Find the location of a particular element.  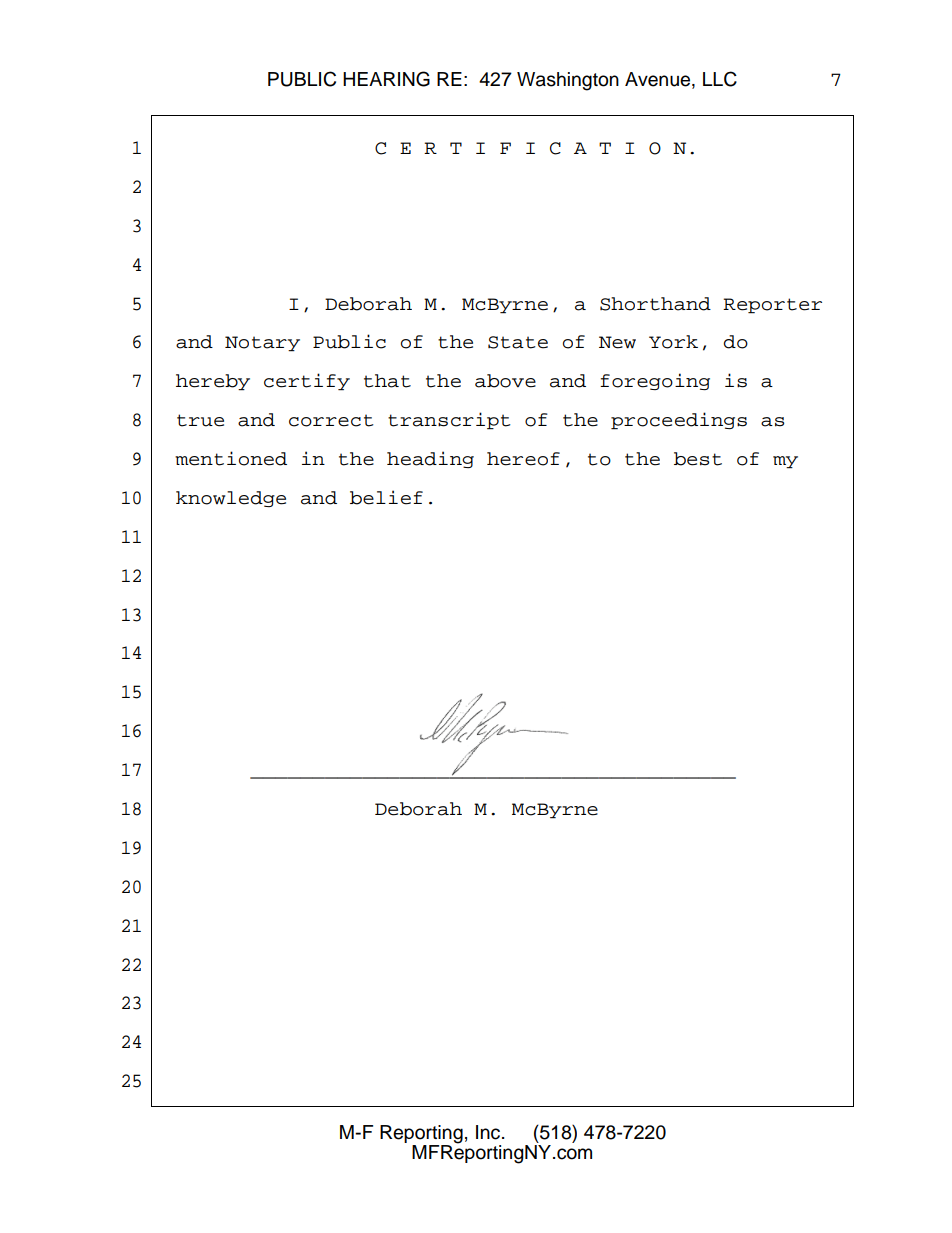

HEARING is located at coordinates (386, 79).
